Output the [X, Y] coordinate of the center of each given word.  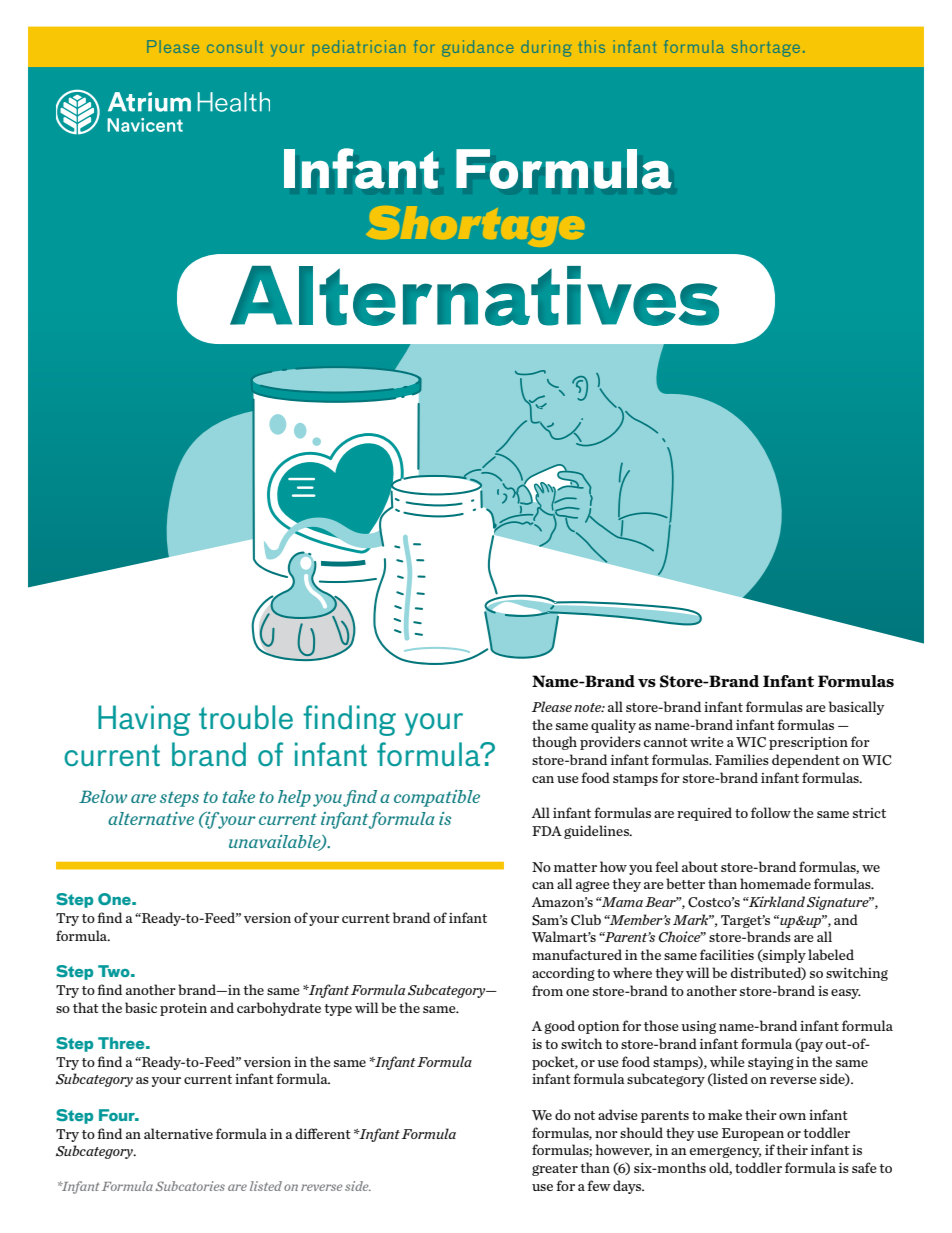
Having [144, 720]
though [554, 743]
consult [235, 46]
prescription [808, 743]
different [323, 1133]
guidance [477, 48]
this [592, 46]
